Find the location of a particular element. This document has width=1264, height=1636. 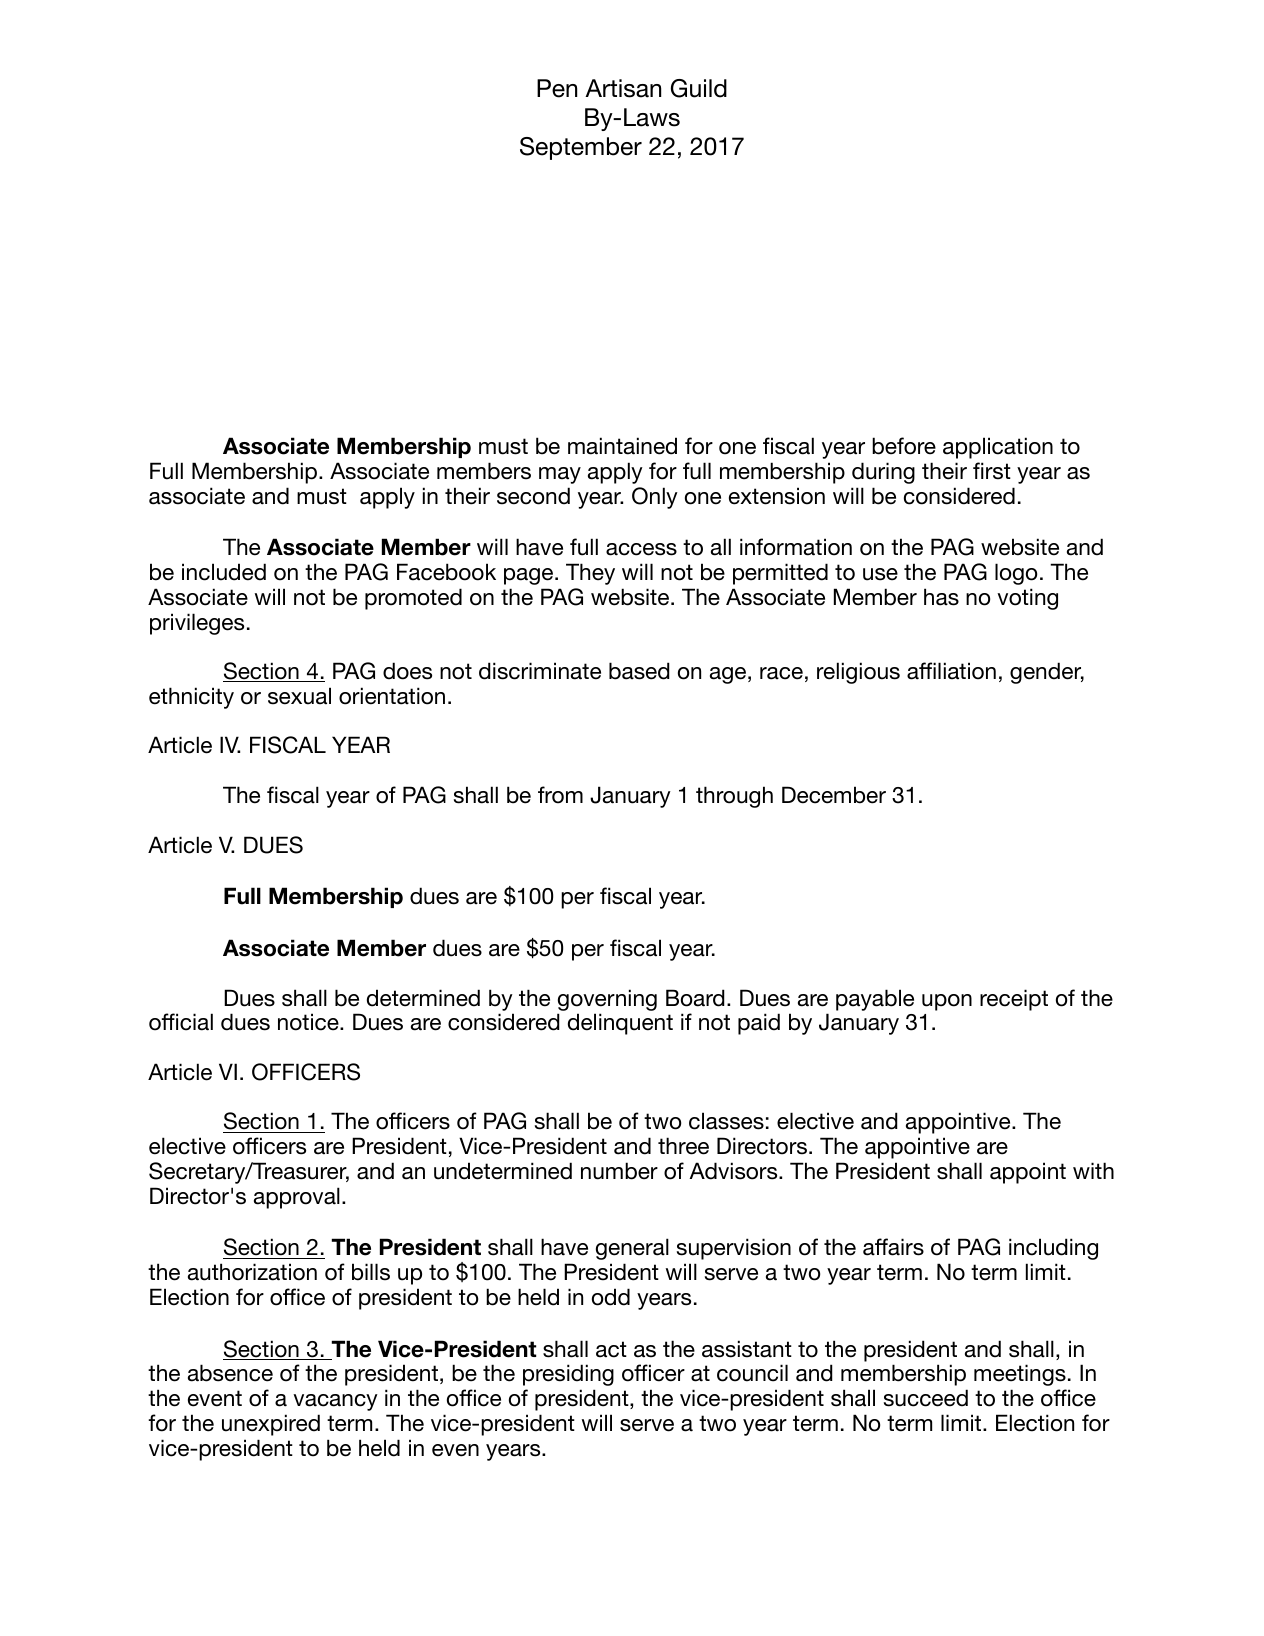

sexual is located at coordinates (299, 696).
